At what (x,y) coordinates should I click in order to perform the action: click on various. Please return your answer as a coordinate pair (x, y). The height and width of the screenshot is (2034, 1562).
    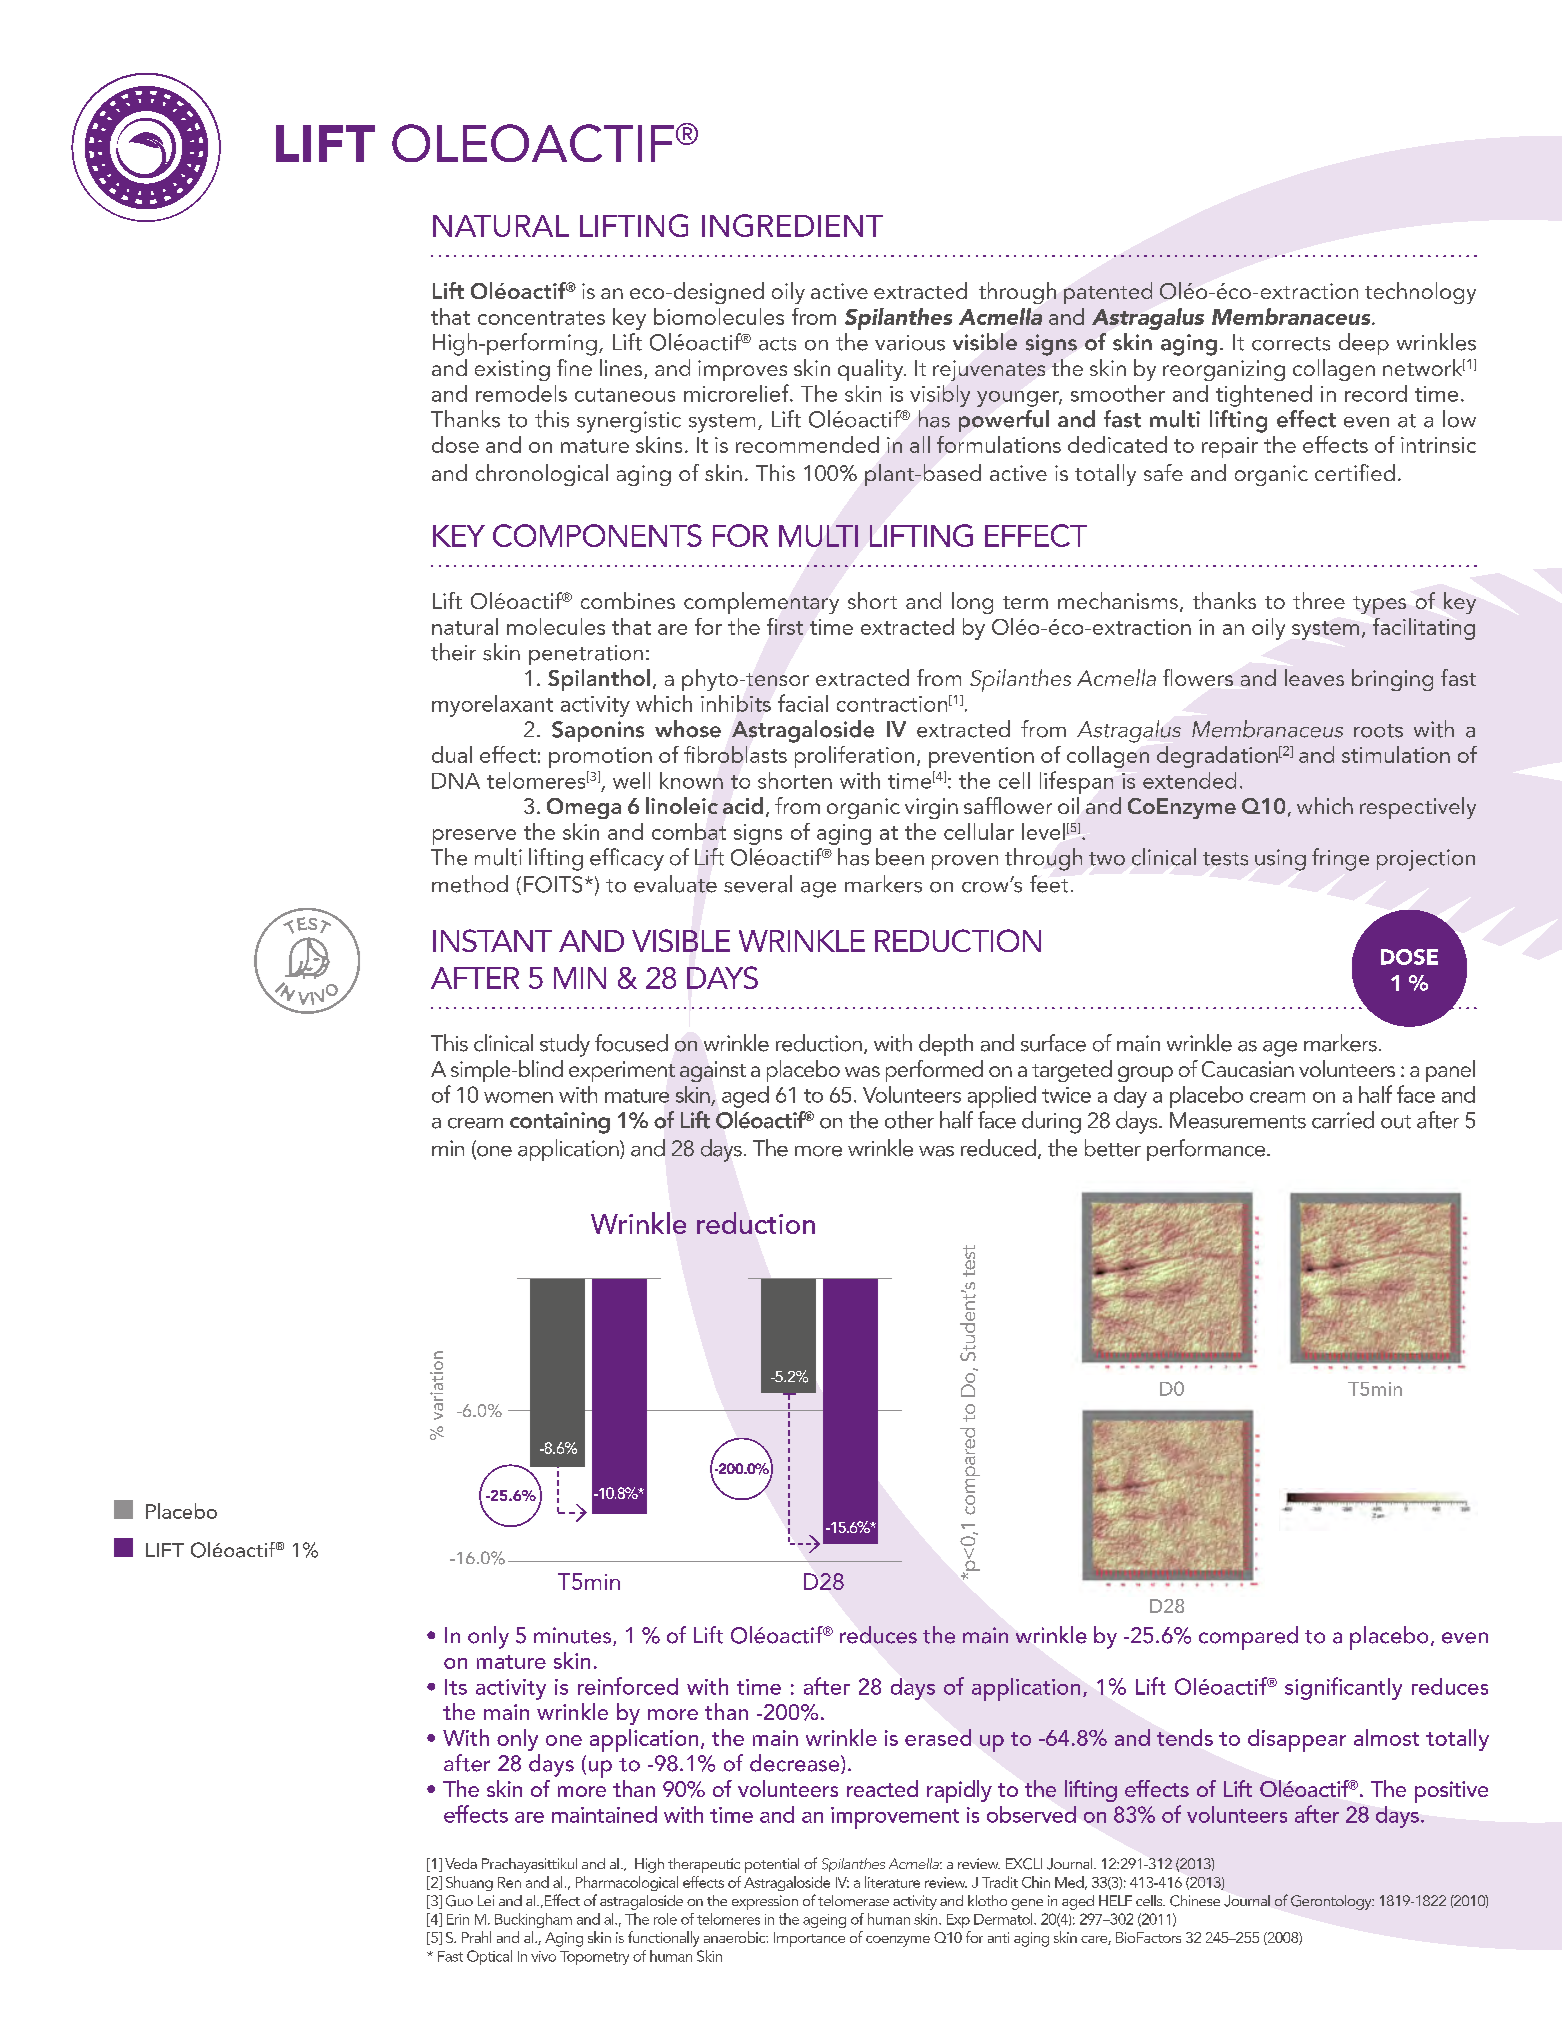
    Looking at the image, I should click on (910, 343).
